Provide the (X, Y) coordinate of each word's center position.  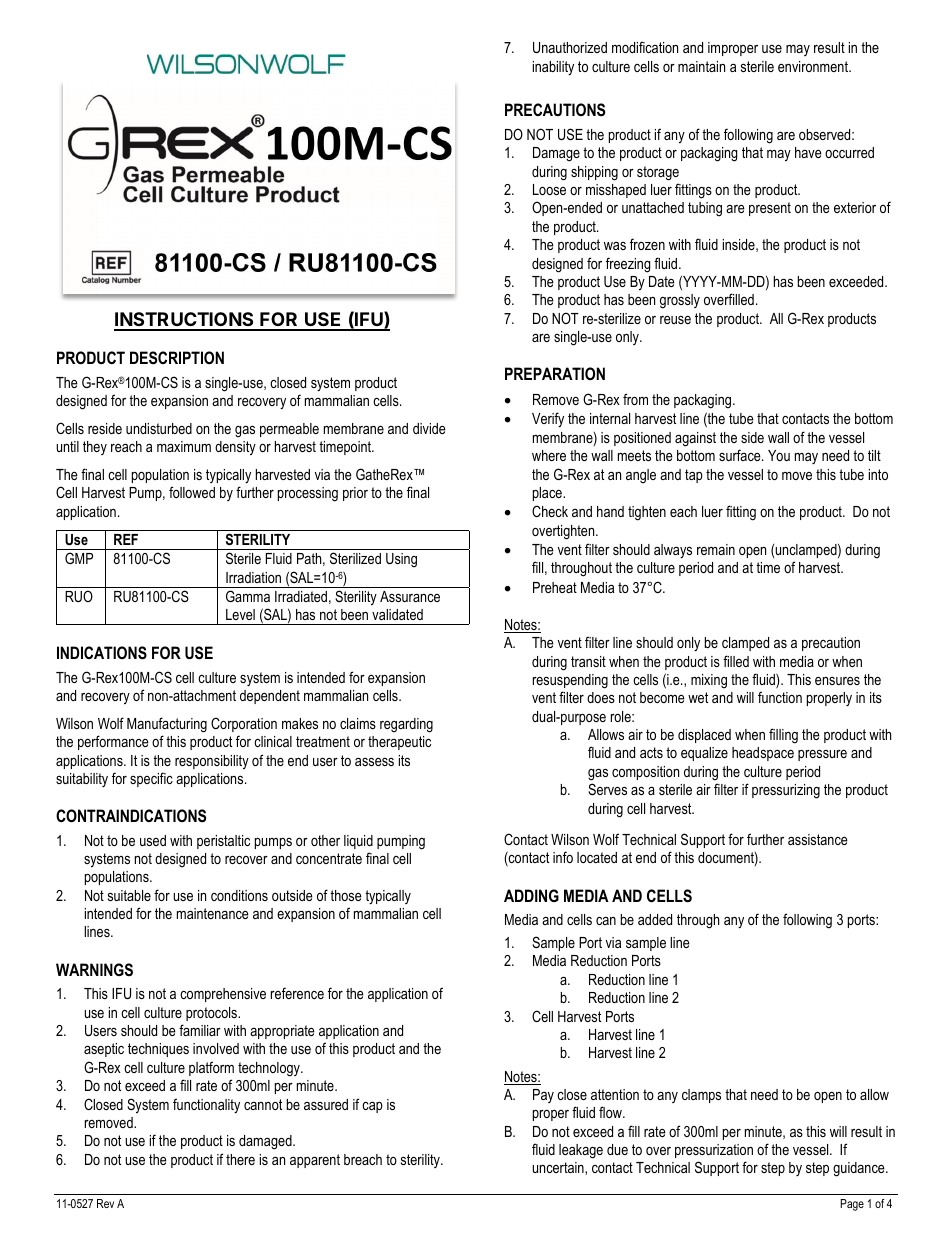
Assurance (410, 596)
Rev (105, 1203)
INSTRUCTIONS (185, 321)
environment (814, 66)
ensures (837, 681)
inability (553, 68)
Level (240, 614)
